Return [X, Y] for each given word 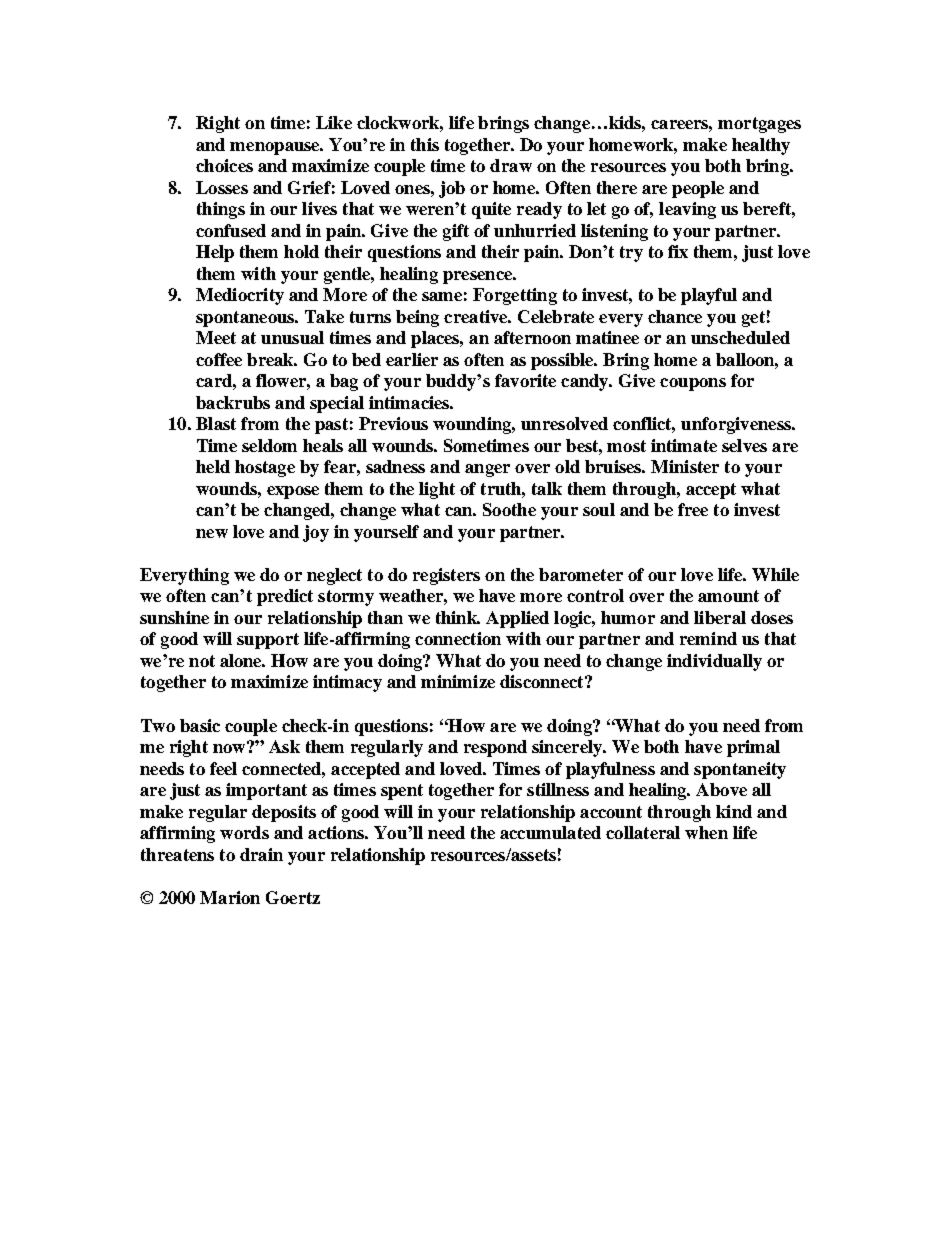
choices [224, 165]
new [212, 533]
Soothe [509, 509]
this [425, 144]
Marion [230, 897]
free [693, 509]
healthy [761, 146]
